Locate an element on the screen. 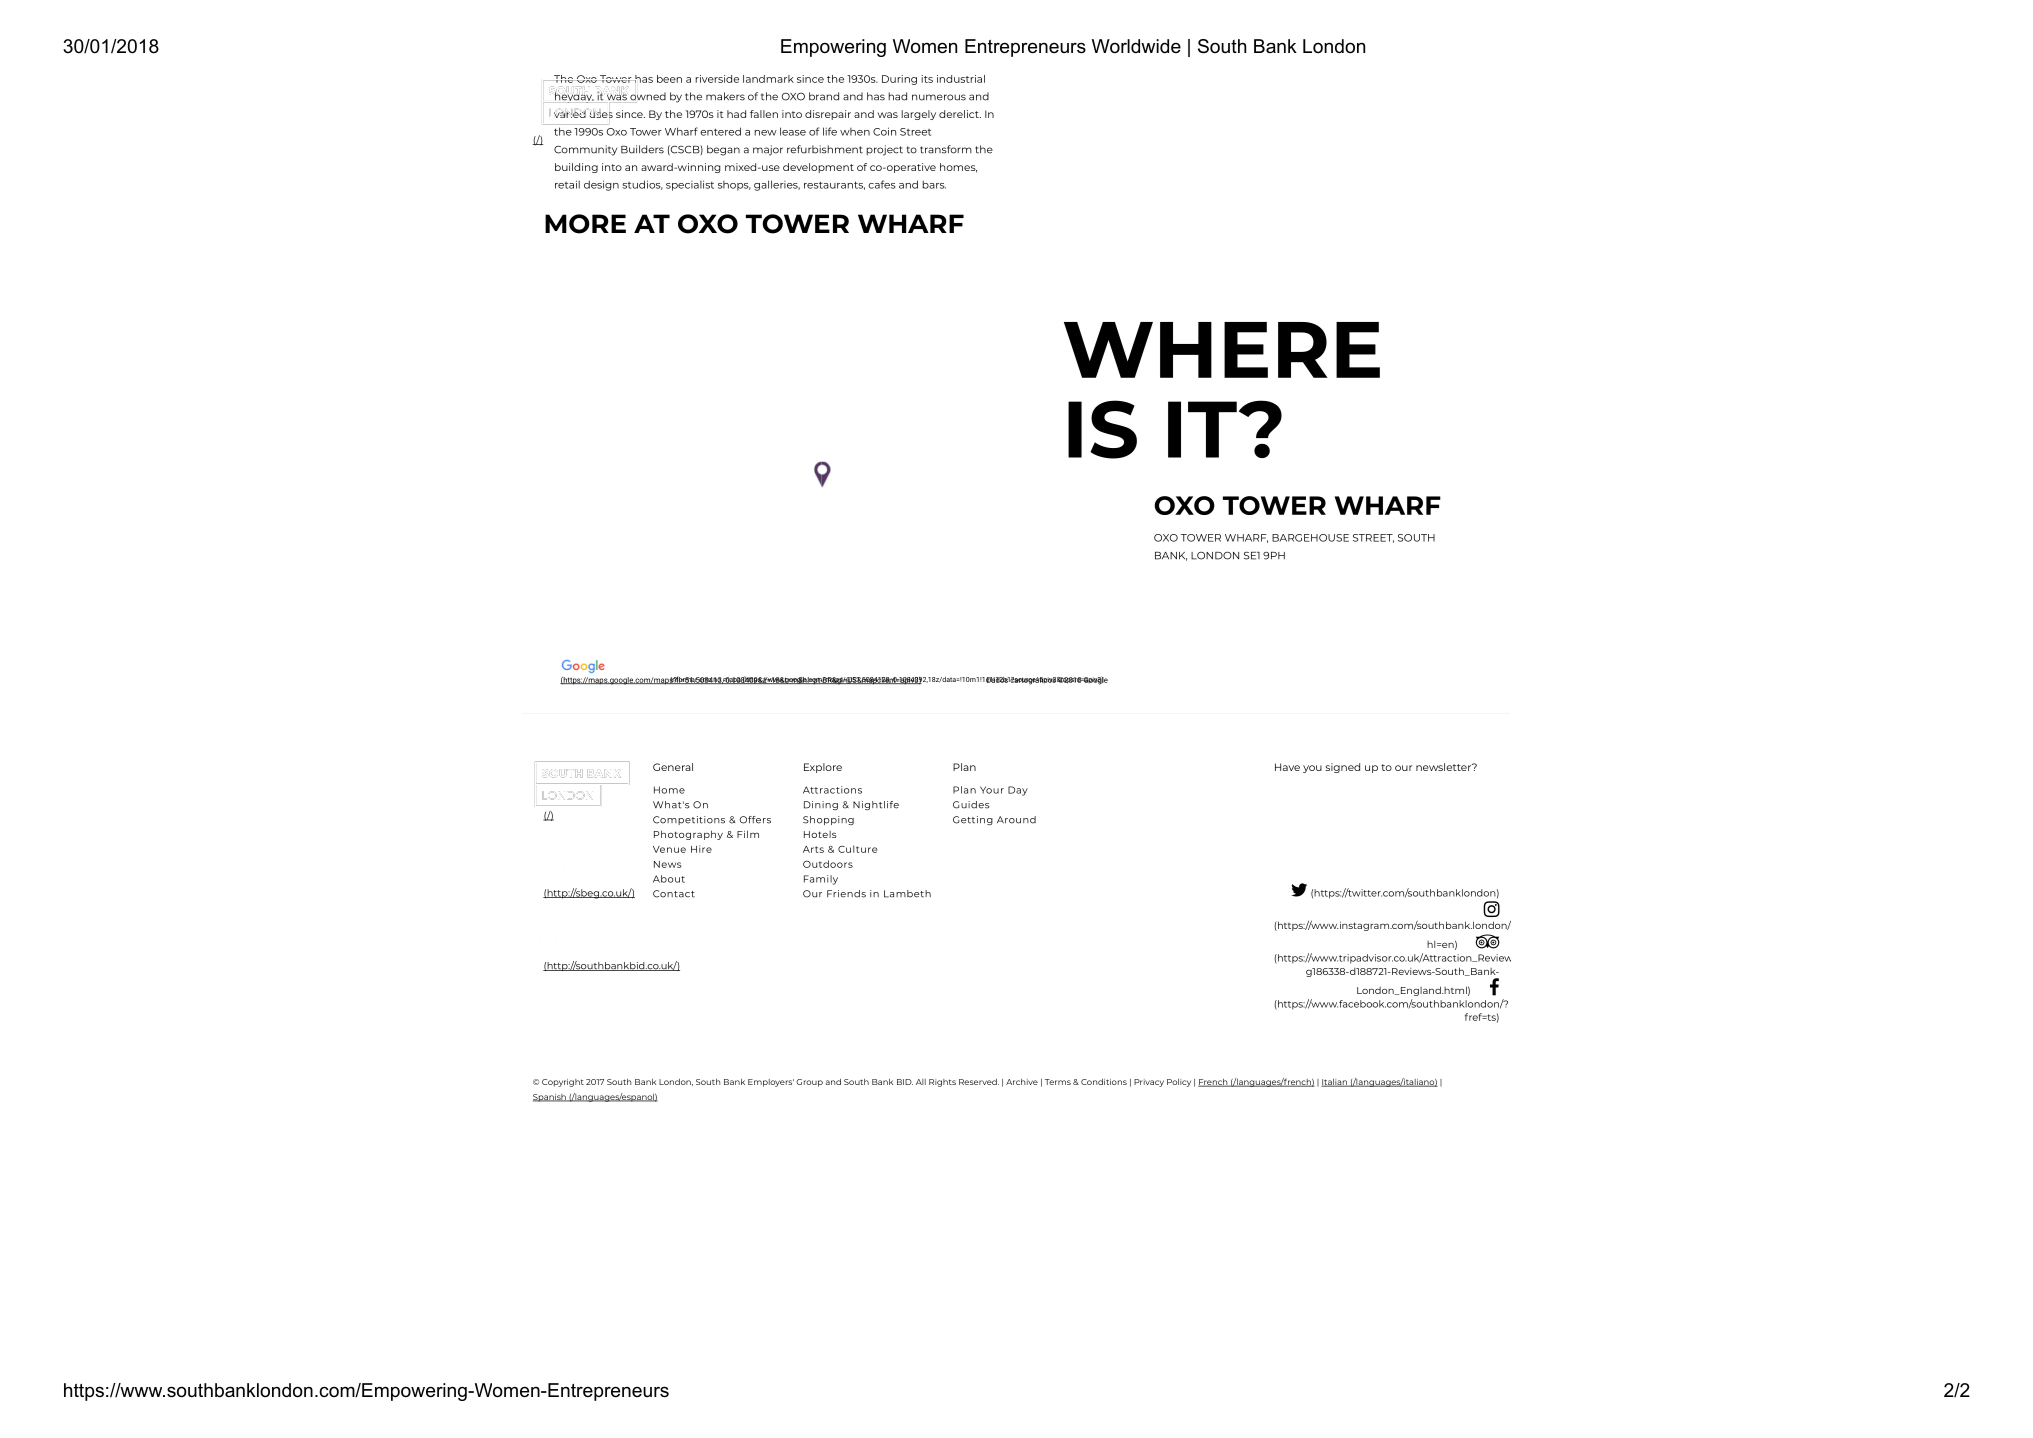 The width and height of the screenshot is (2033, 1438). General is located at coordinates (673, 767).
